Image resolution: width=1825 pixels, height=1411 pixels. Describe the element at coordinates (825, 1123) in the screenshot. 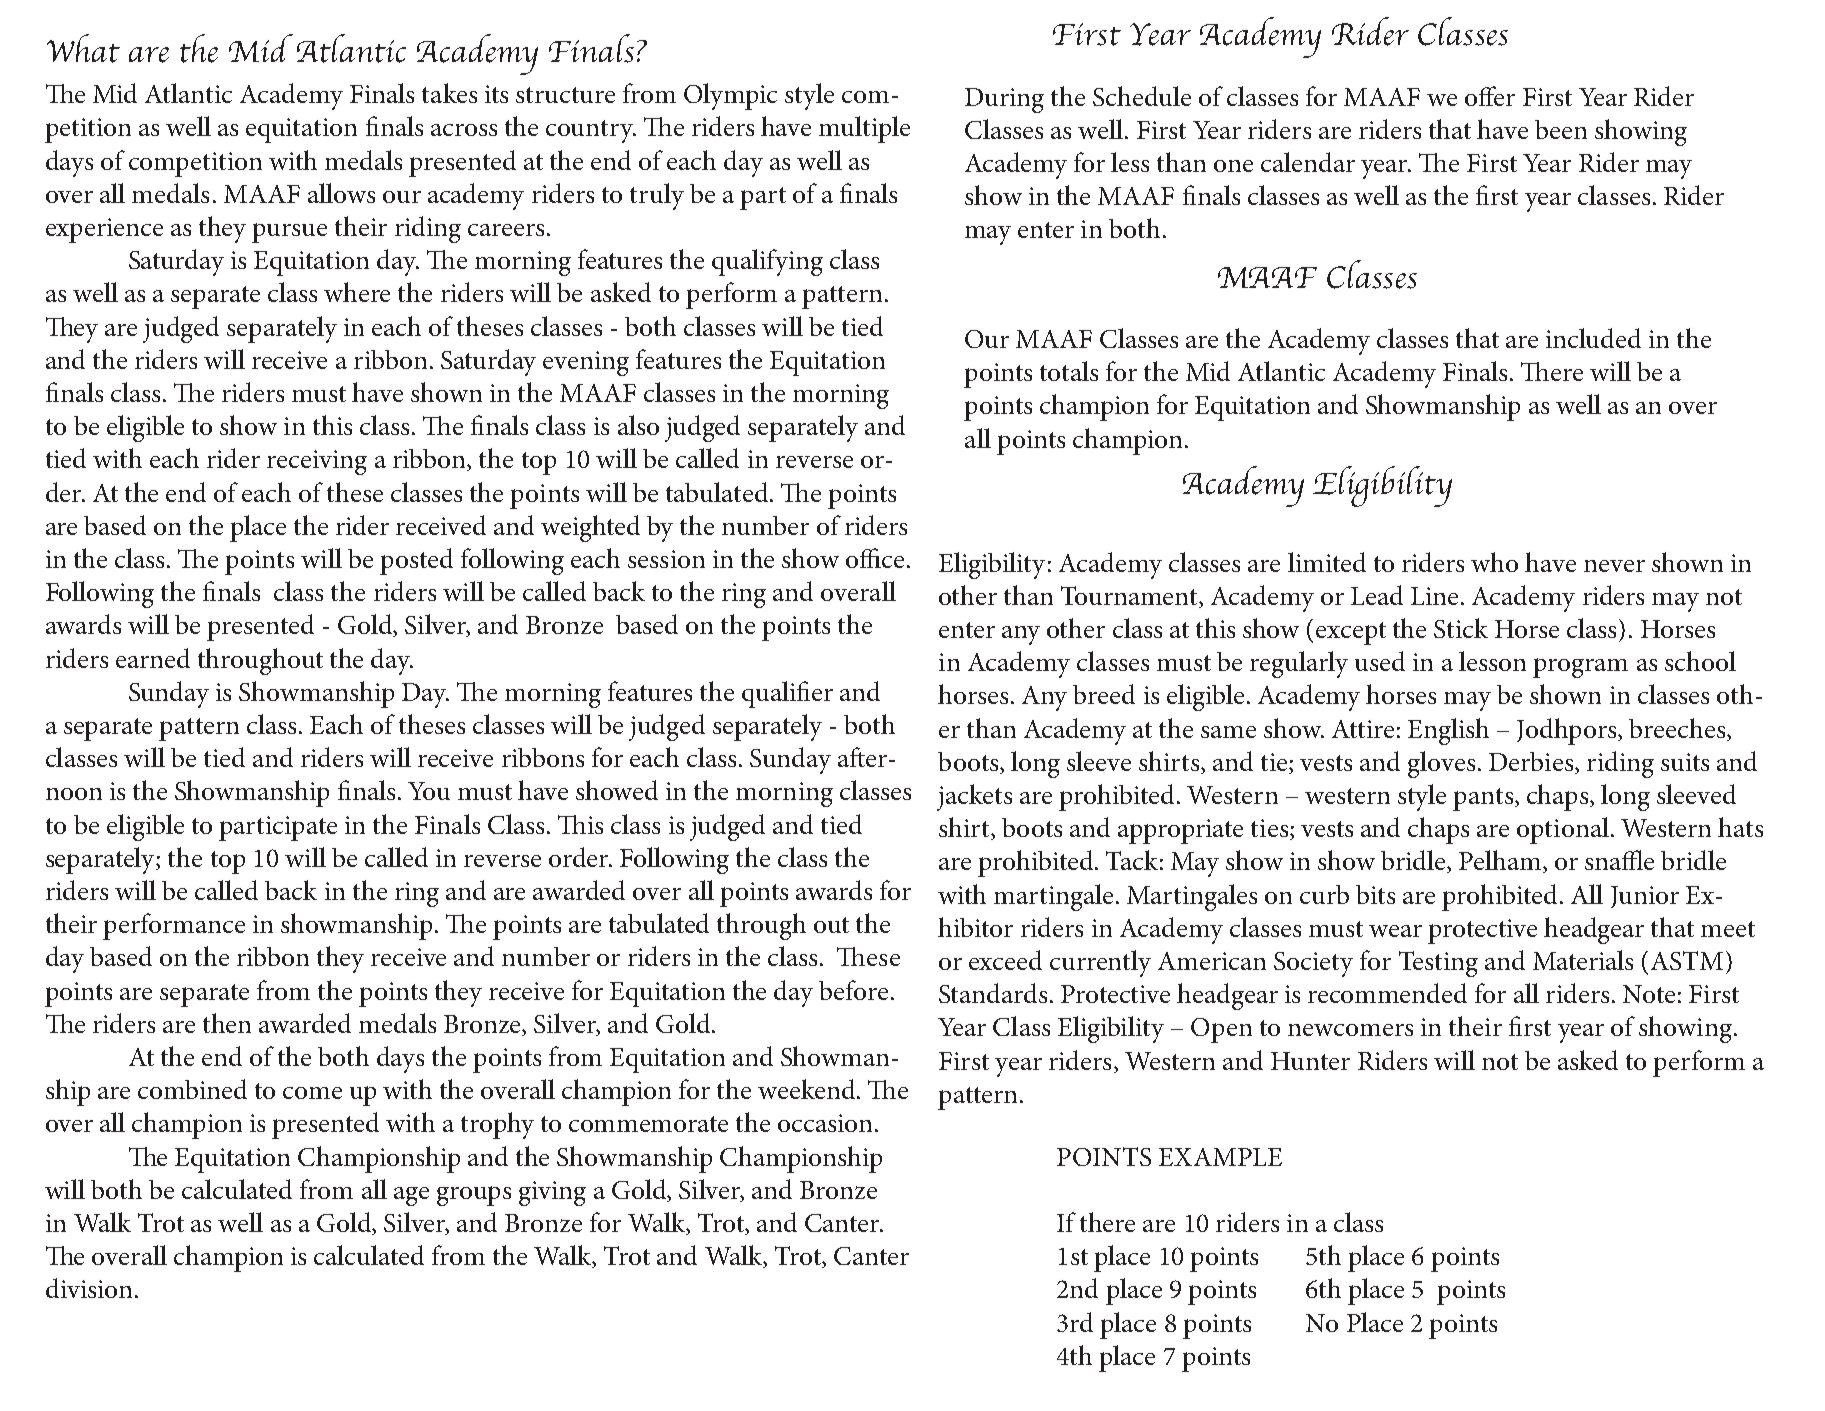

I see `occasion` at that location.
